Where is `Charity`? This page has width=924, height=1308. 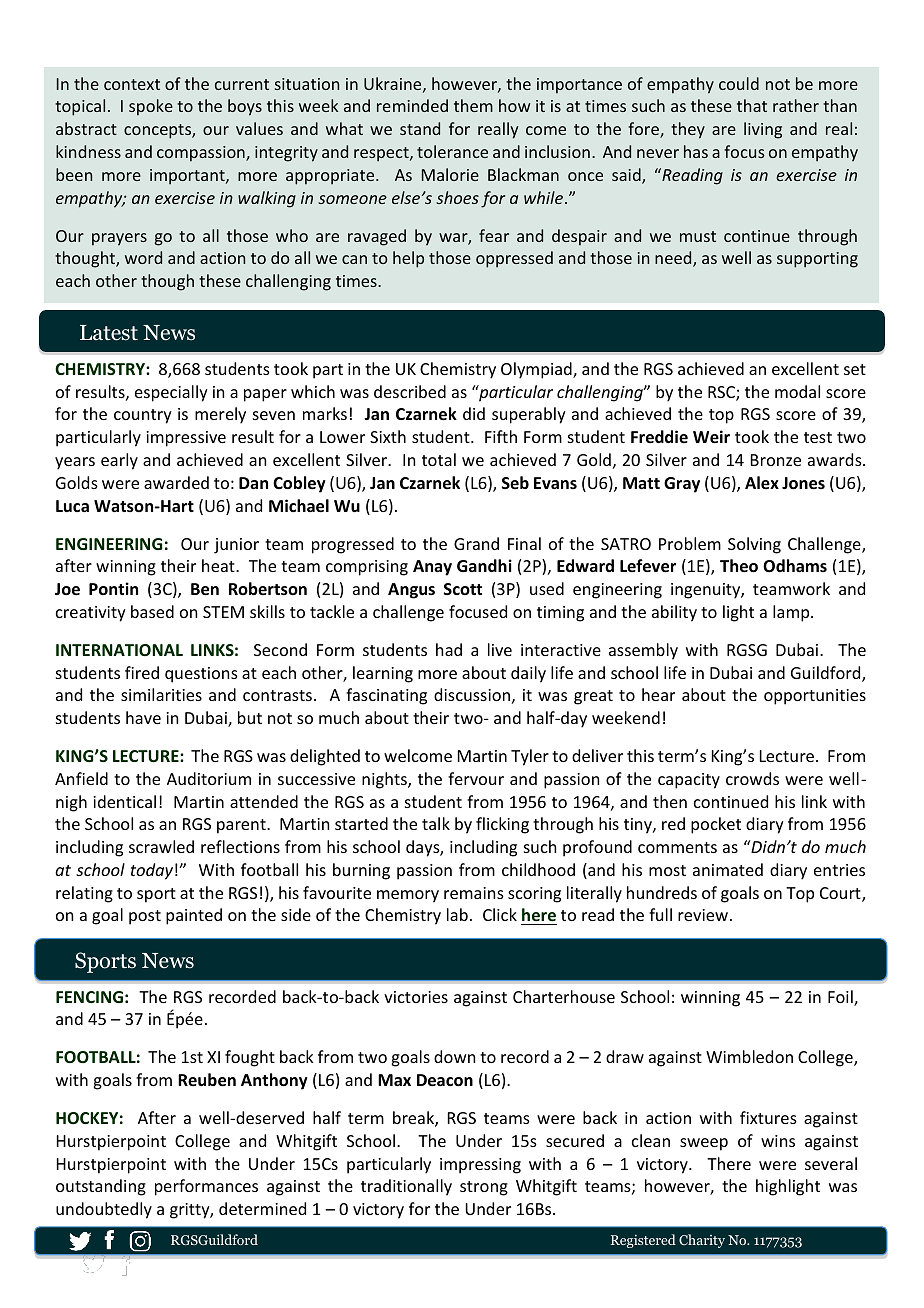
Charity is located at coordinates (702, 1241).
